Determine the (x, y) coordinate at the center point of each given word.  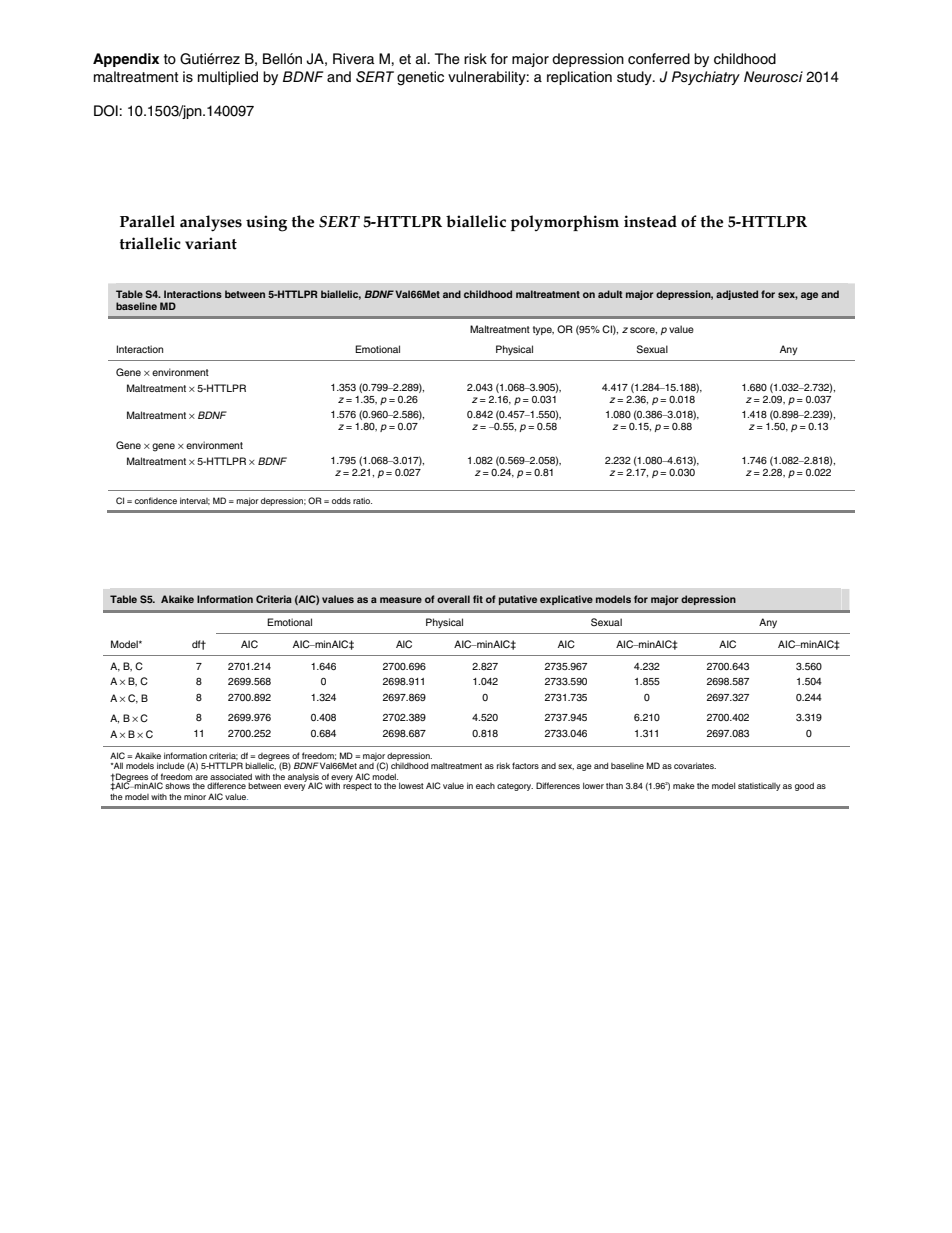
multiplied (228, 78)
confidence (156, 500)
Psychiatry (706, 78)
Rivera (354, 59)
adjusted (737, 295)
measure (401, 600)
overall (453, 599)
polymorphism (565, 223)
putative (518, 600)
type (543, 330)
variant (211, 243)
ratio (362, 500)
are (201, 777)
